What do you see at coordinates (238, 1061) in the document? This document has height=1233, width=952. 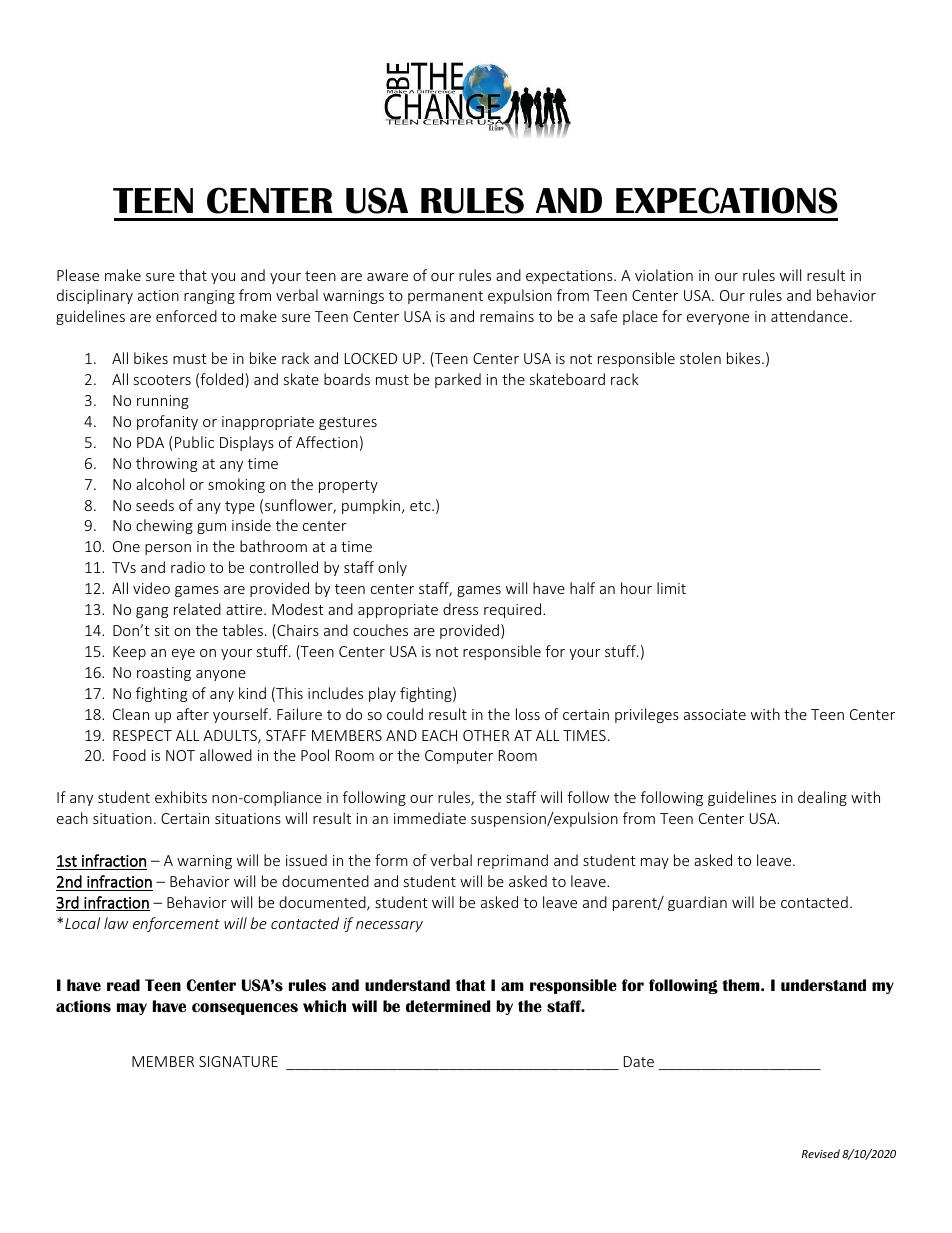 I see `SIGNATURE` at bounding box center [238, 1061].
